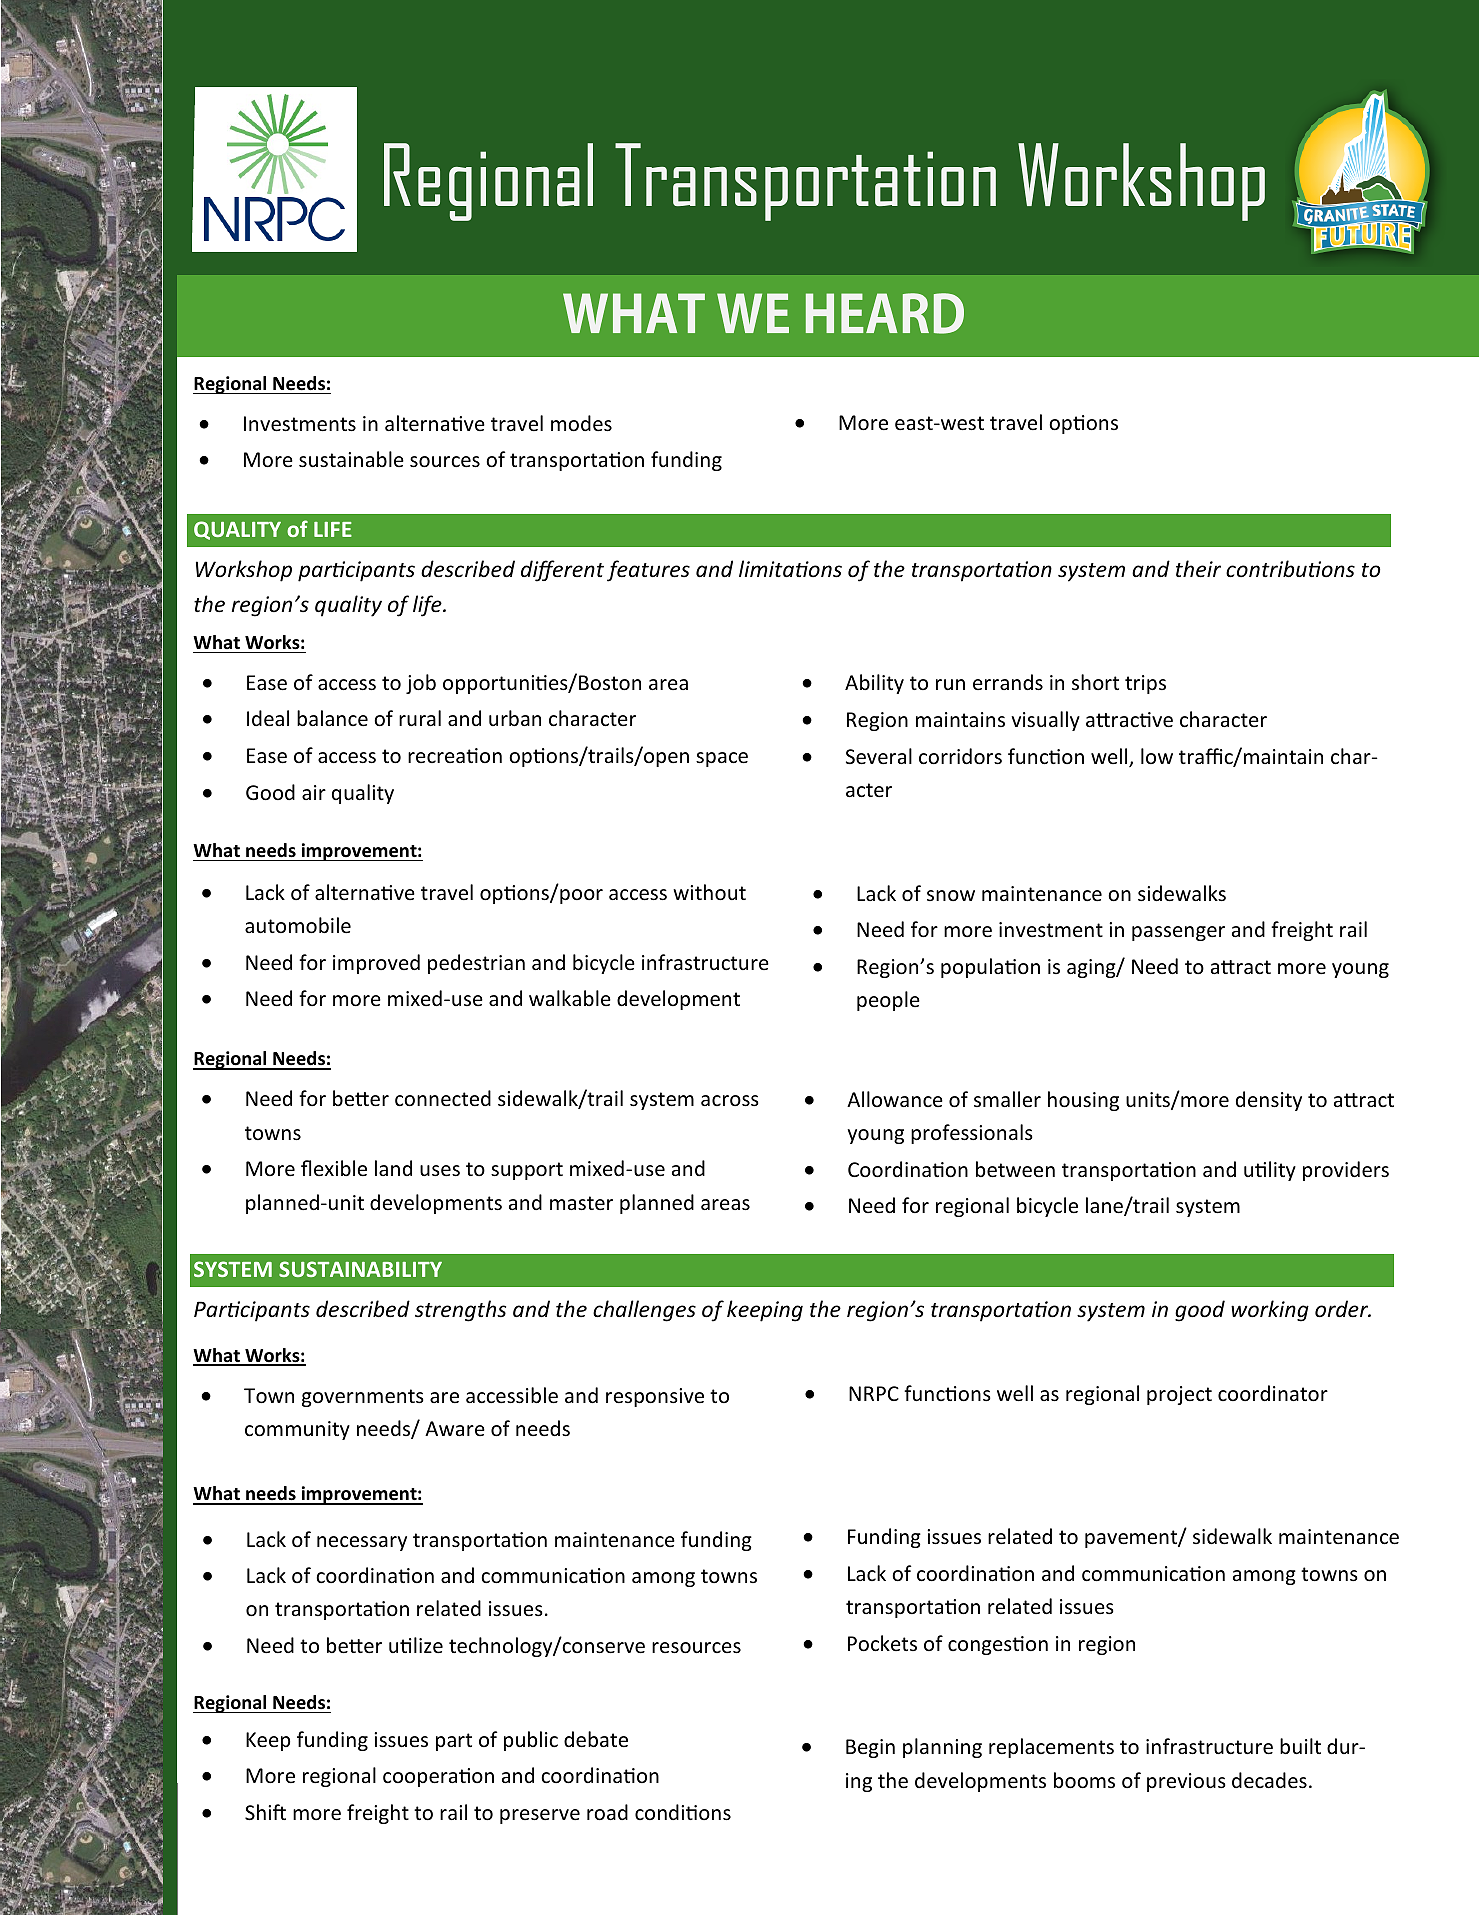 This screenshot has height=1915, width=1479. I want to click on Begin, so click(870, 1748).
